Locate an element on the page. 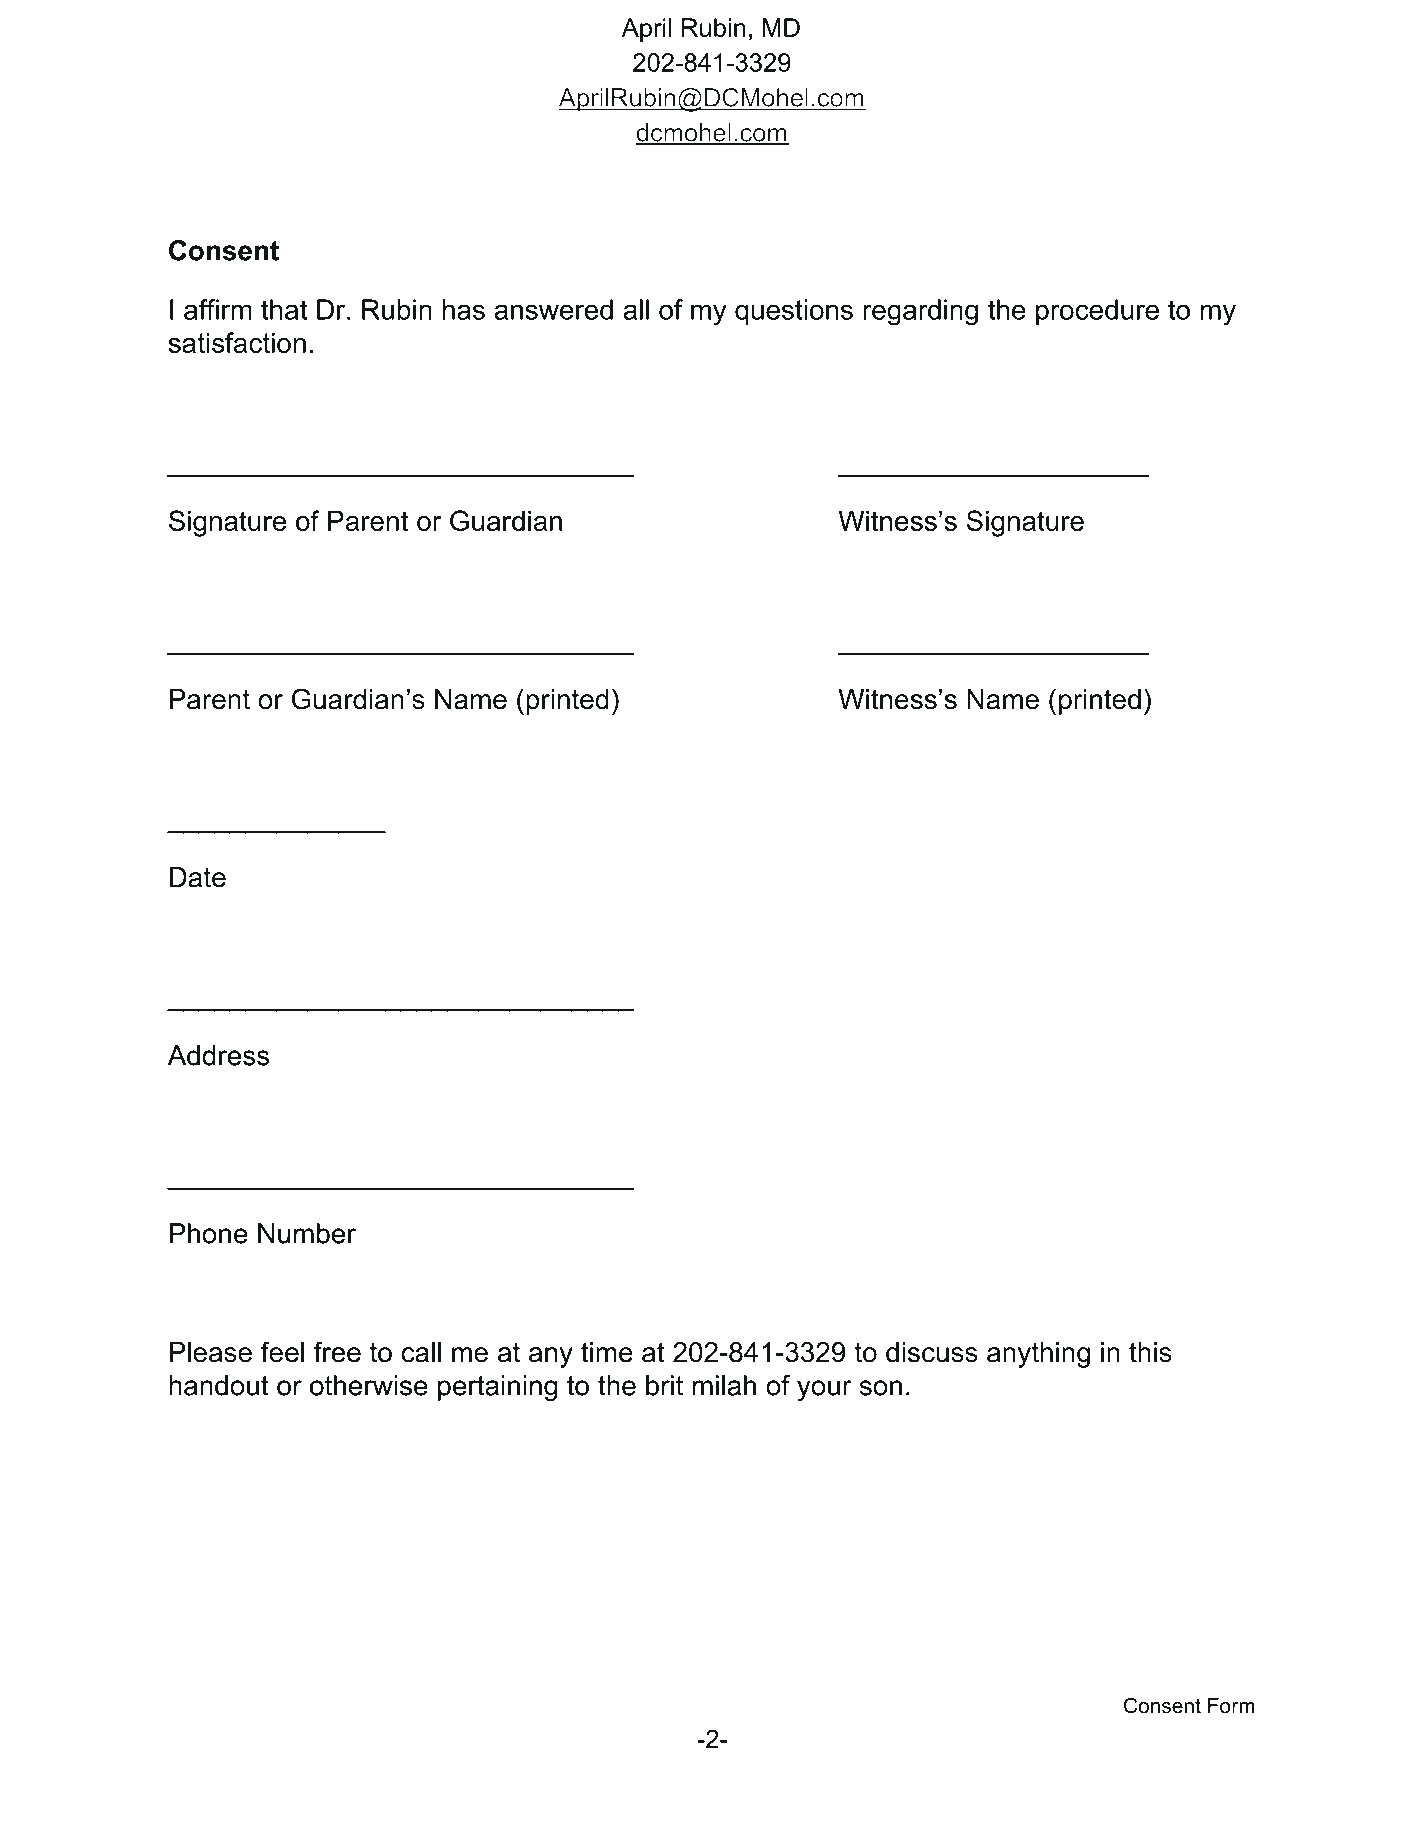 The width and height of the image is (1425, 1844). Date is located at coordinates (198, 877).
